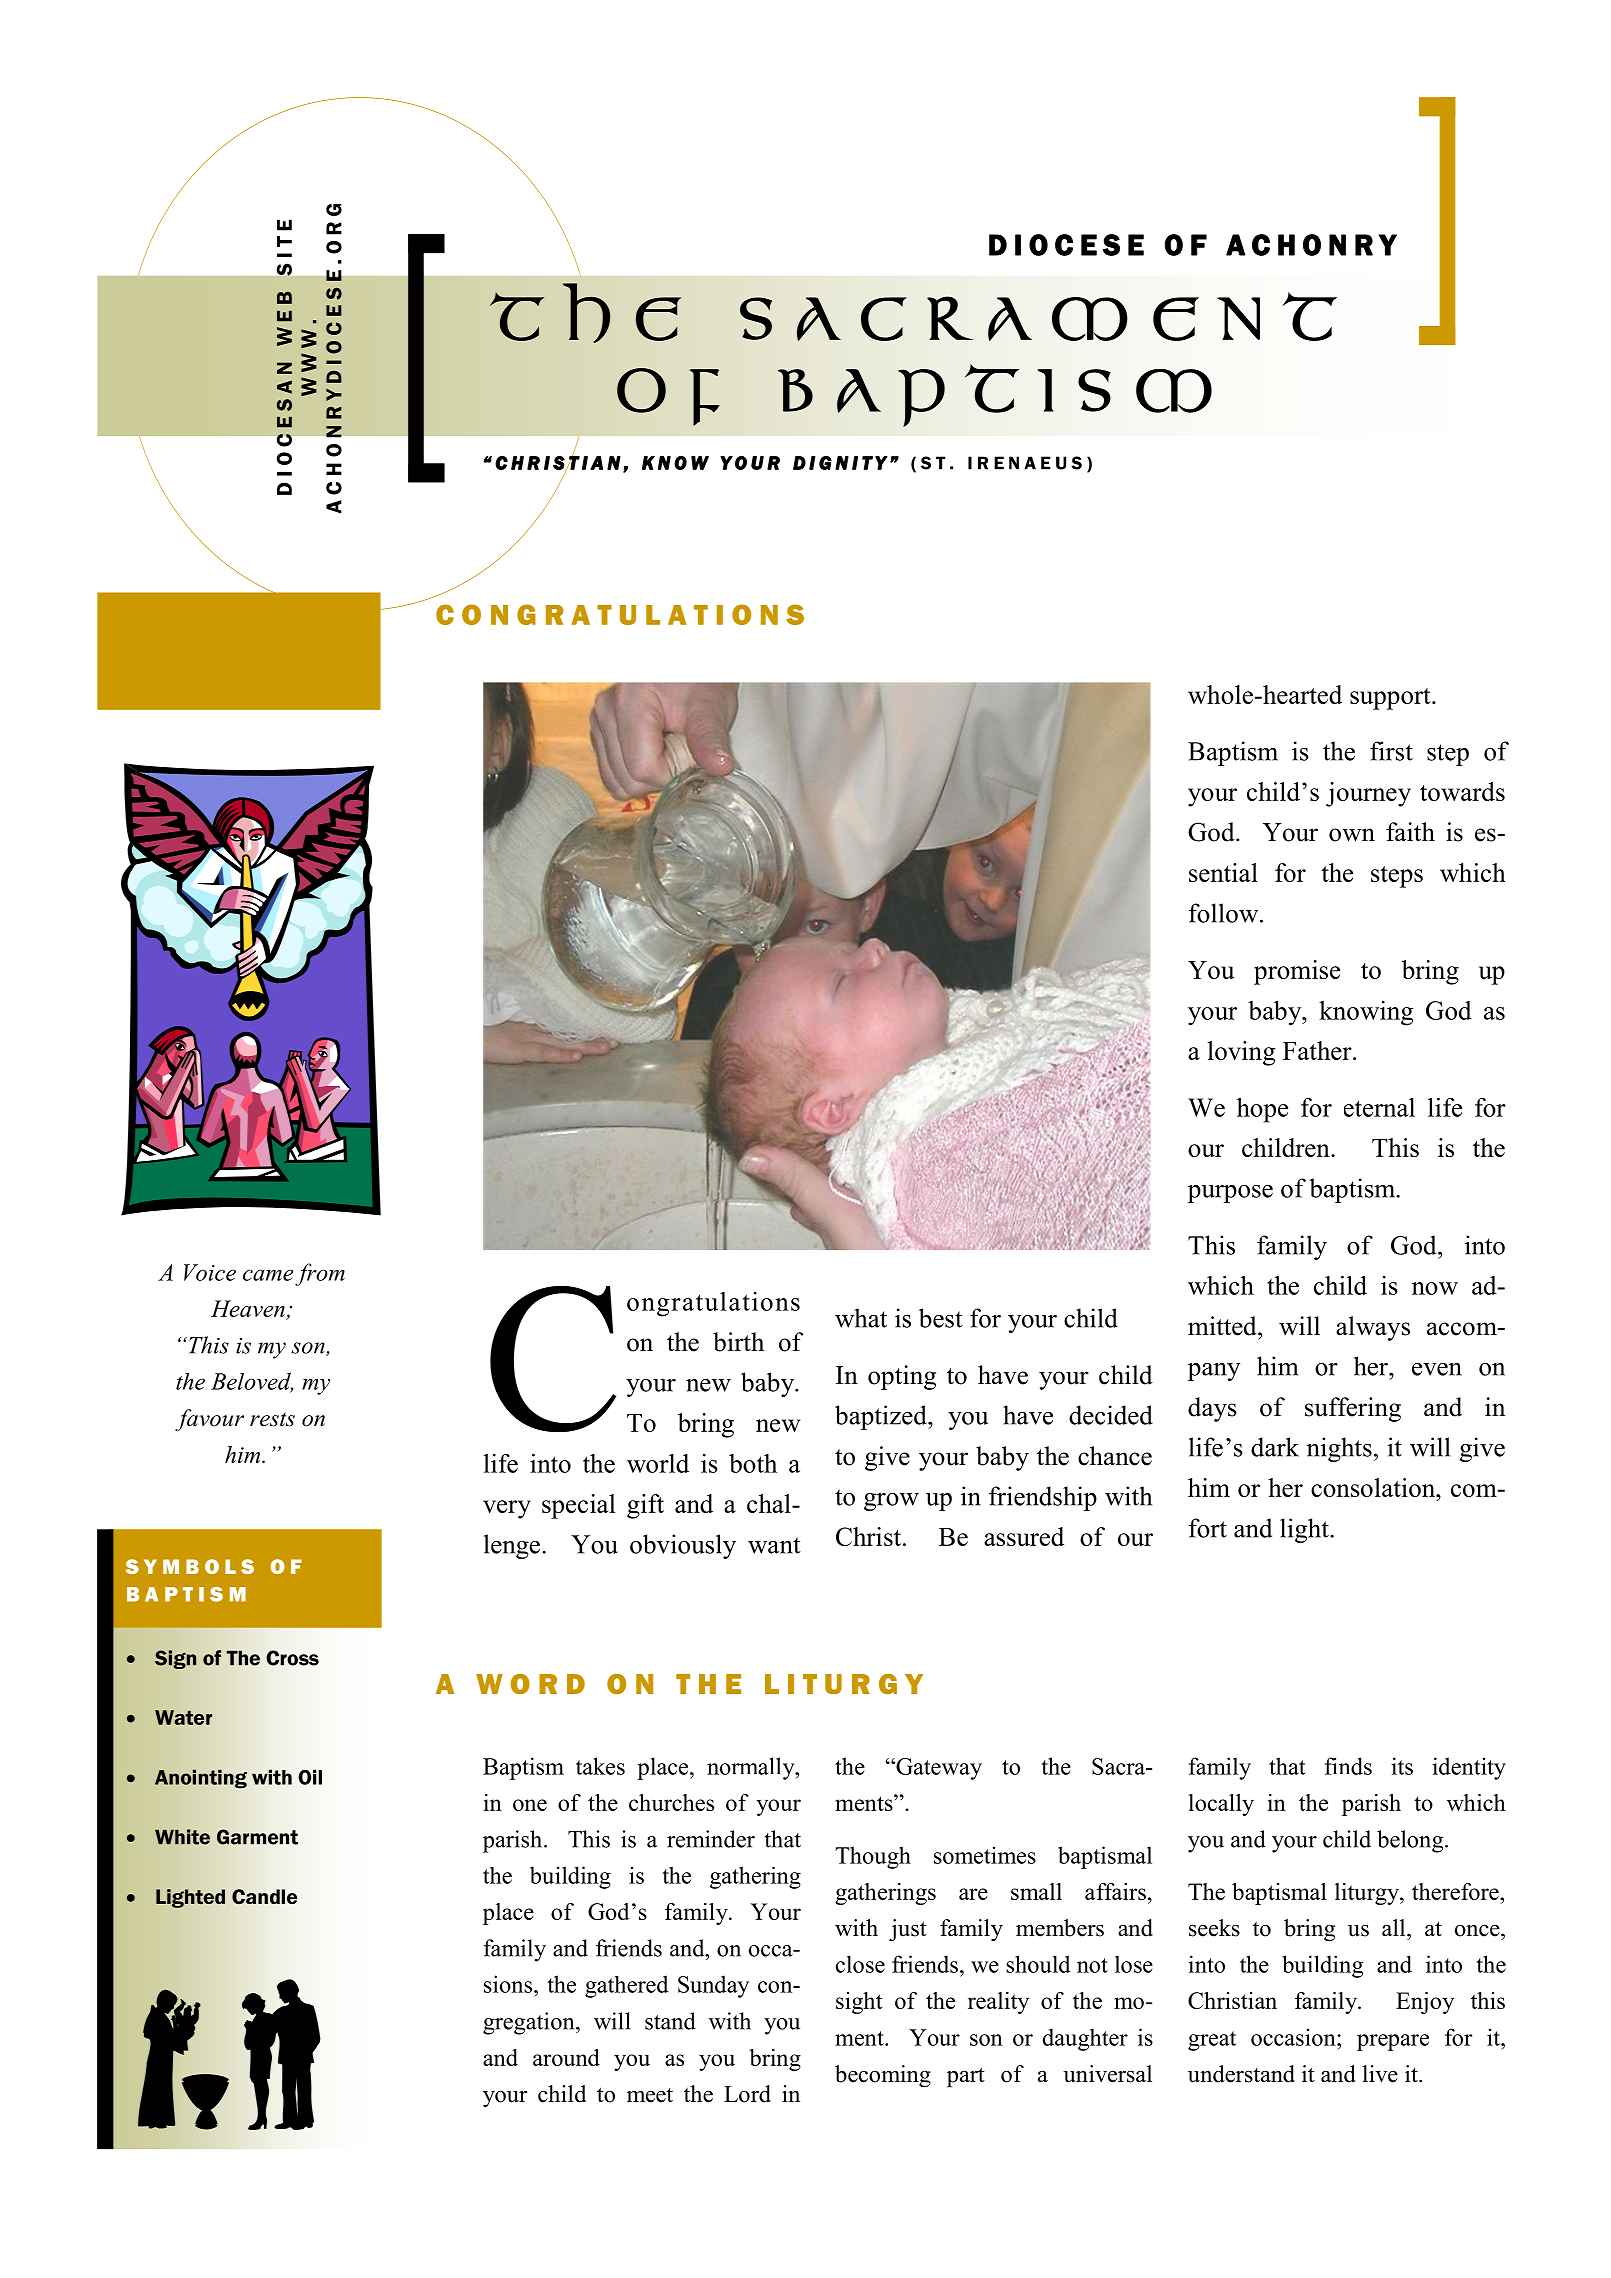 Image resolution: width=1611 pixels, height=2278 pixels. I want to click on what, so click(861, 1318).
